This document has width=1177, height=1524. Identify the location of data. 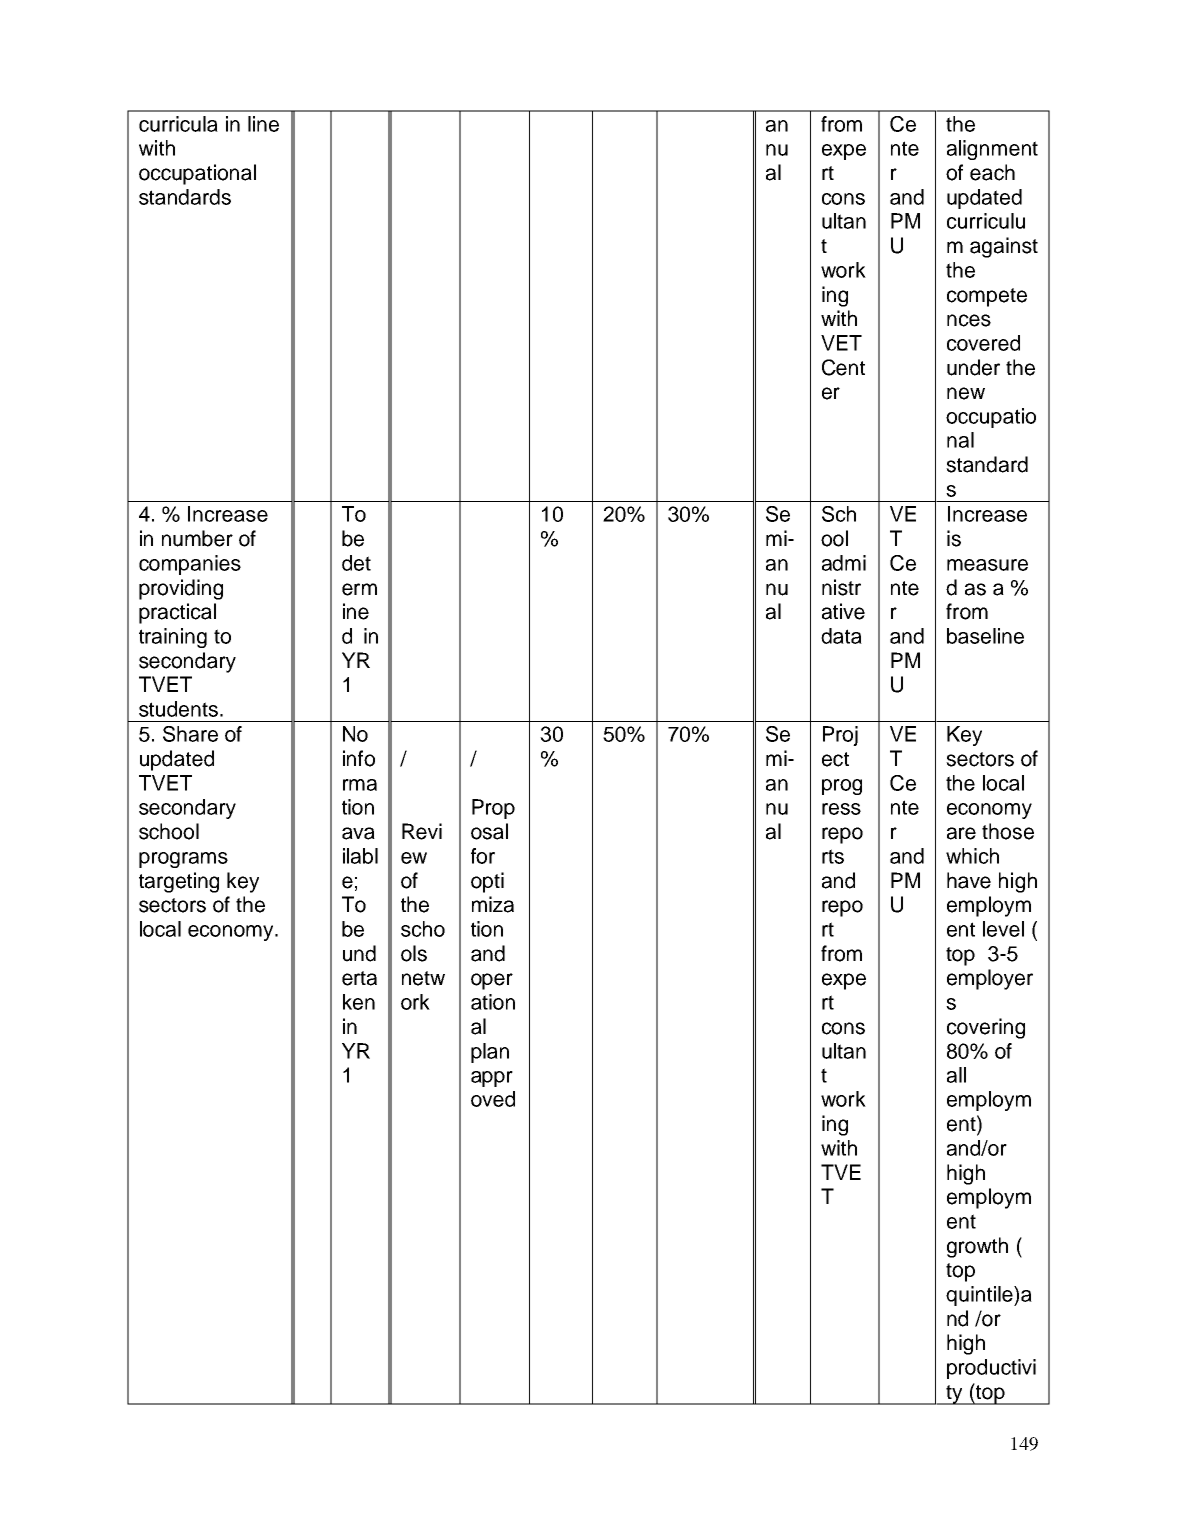
(841, 636).
